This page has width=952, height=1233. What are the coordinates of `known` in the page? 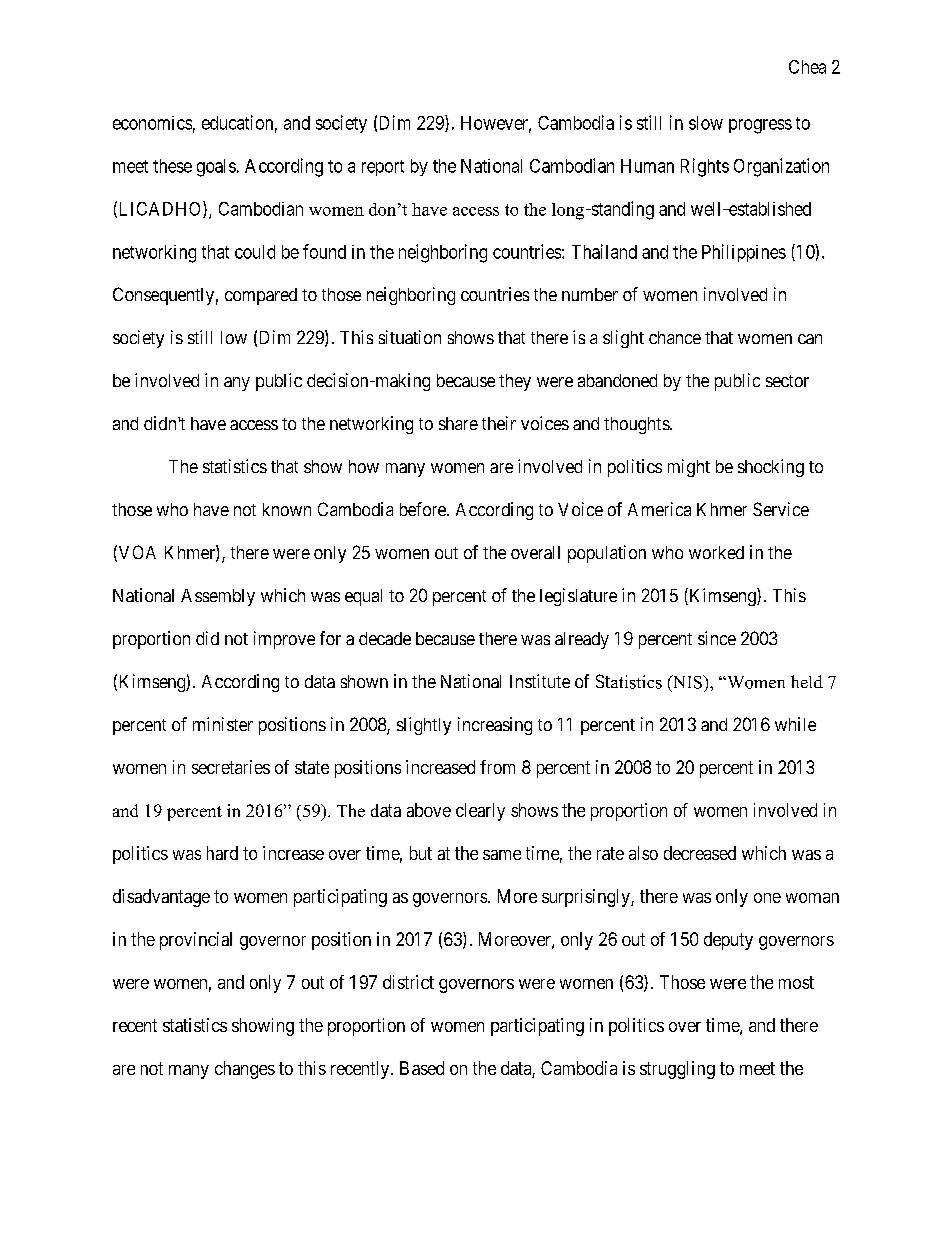 It's located at (287, 509).
